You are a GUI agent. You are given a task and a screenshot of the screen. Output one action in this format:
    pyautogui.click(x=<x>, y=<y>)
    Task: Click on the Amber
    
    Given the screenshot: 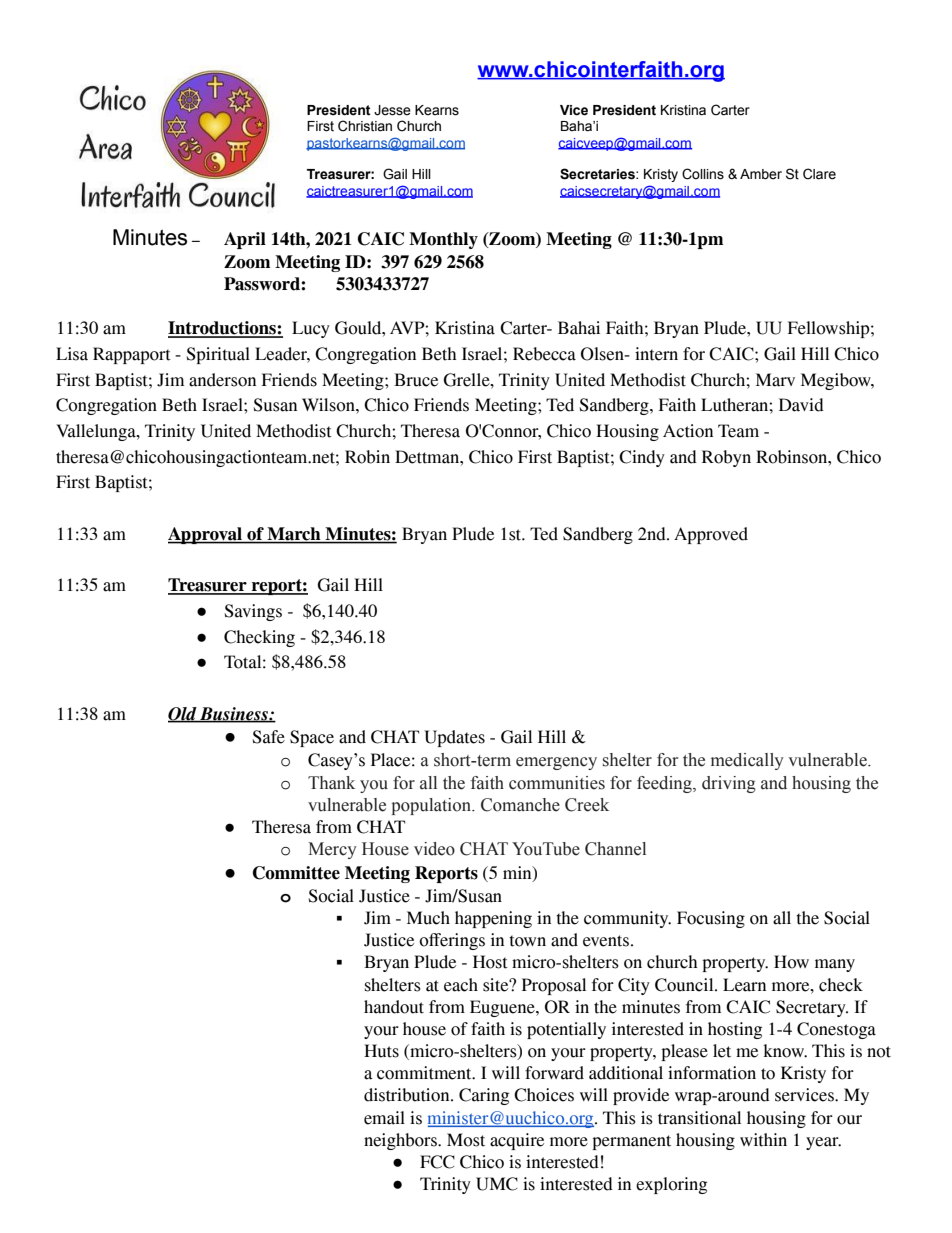 What is the action you would take?
    pyautogui.click(x=761, y=174)
